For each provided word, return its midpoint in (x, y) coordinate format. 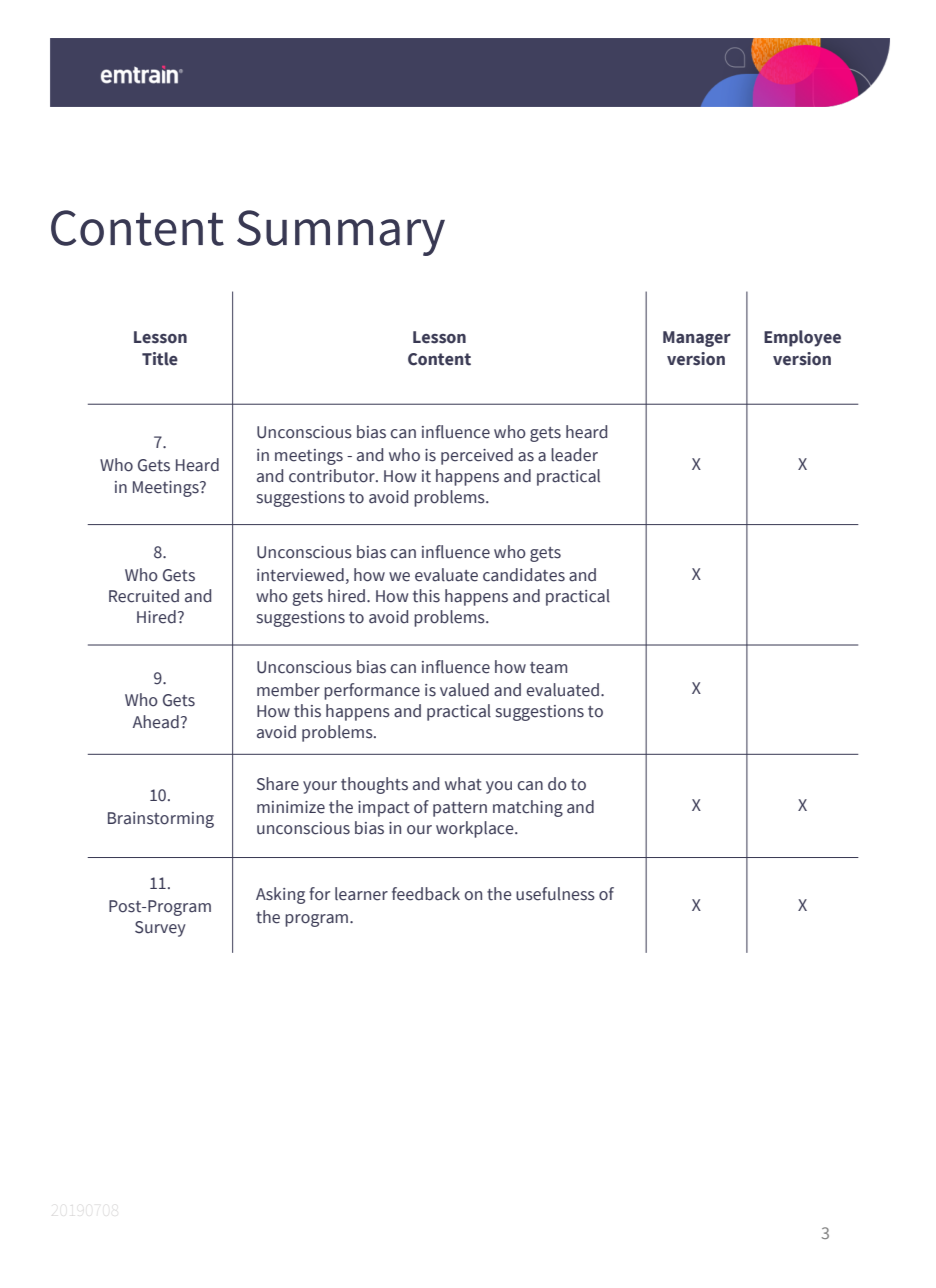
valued (464, 690)
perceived (477, 456)
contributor (333, 476)
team (548, 668)
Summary (341, 233)
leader (574, 455)
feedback (426, 894)
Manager (697, 339)
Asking (280, 895)
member (288, 690)
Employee (802, 338)
